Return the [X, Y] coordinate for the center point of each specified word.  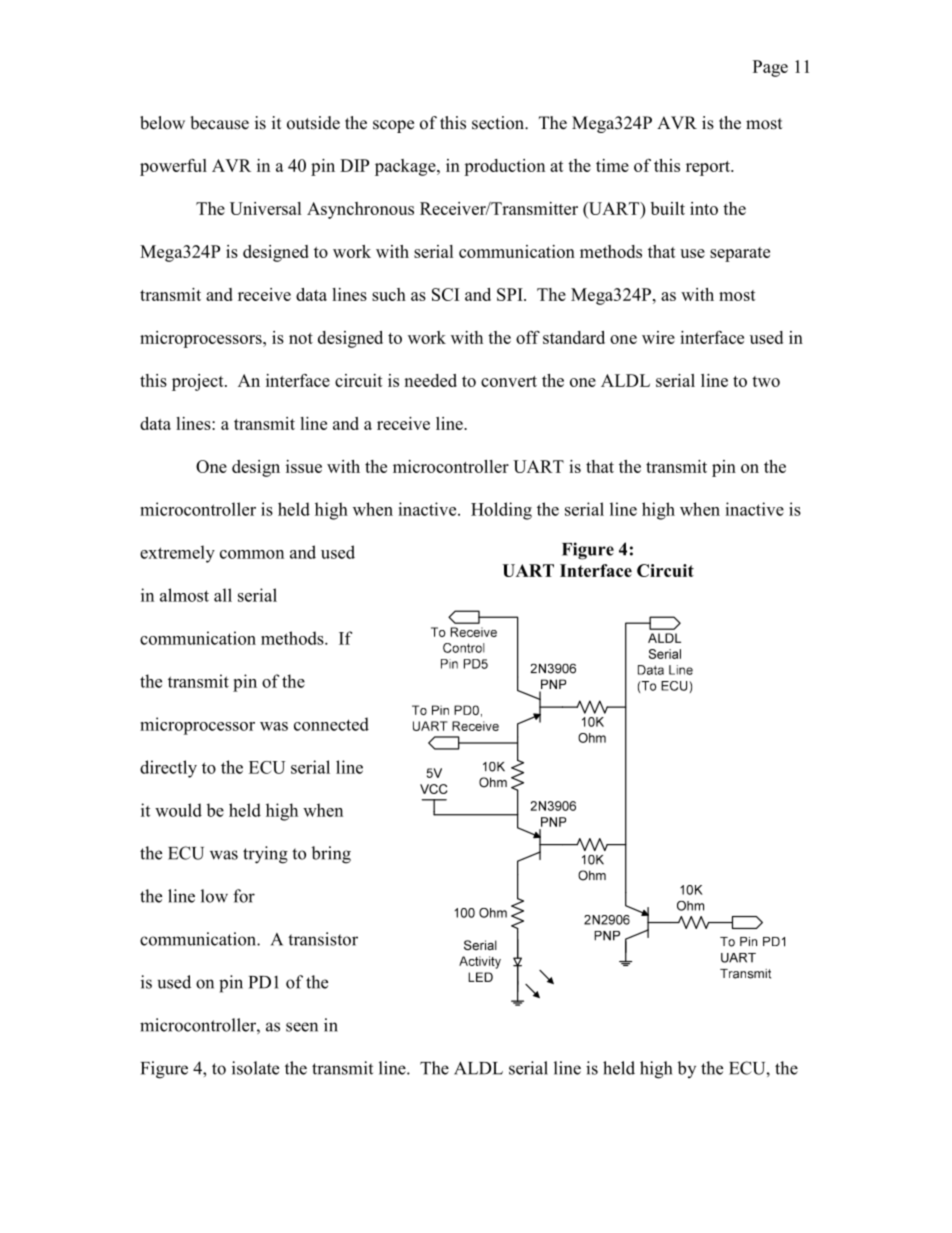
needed [430, 380]
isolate [255, 1068]
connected [331, 724]
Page [770, 68]
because [219, 123]
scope [393, 126]
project [199, 382]
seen [302, 1027]
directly [168, 769]
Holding [501, 511]
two [766, 381]
